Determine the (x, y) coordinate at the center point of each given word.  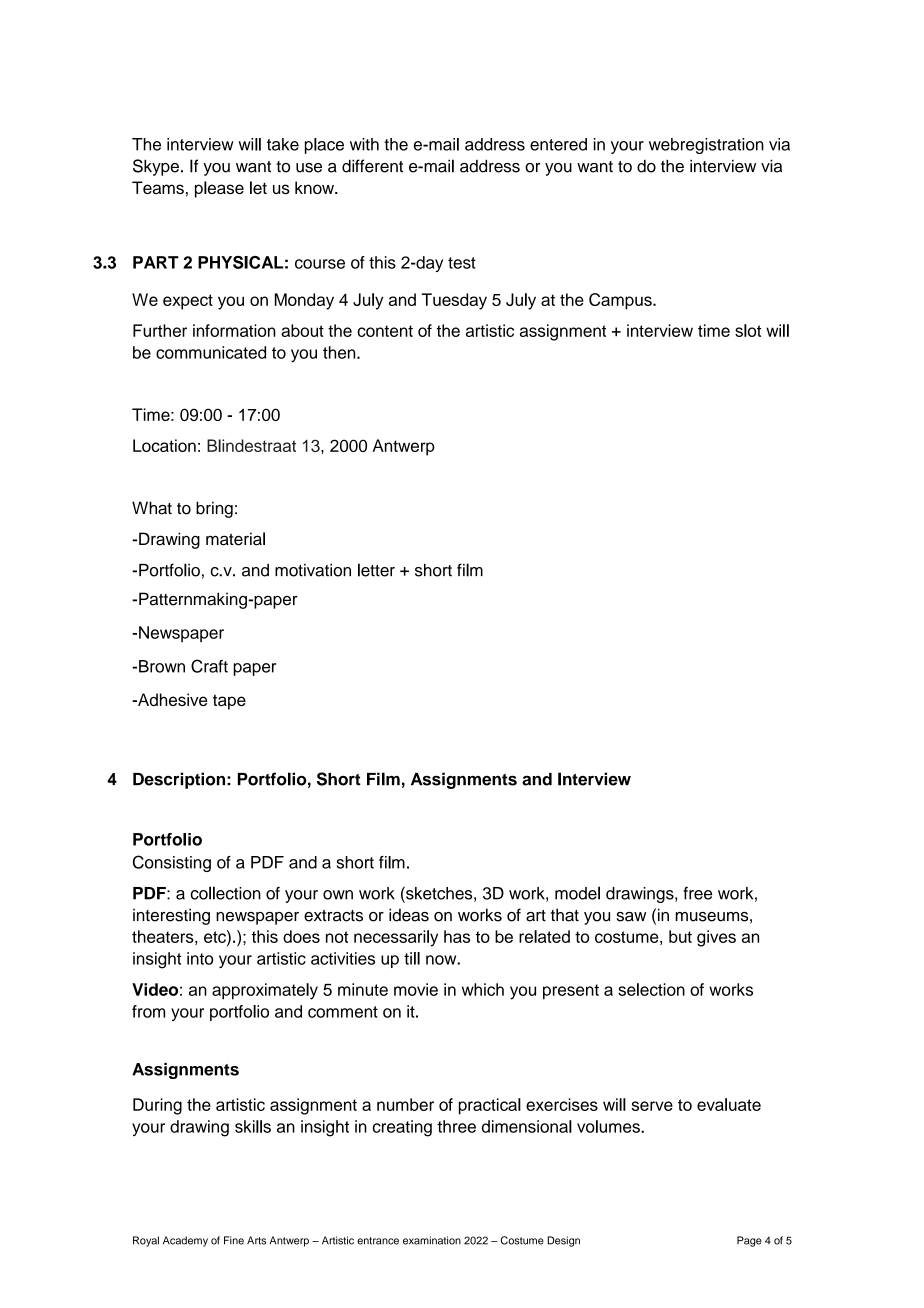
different (372, 166)
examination (432, 1240)
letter (376, 570)
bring (214, 509)
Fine (234, 1240)
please (219, 189)
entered (558, 144)
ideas (409, 915)
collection (226, 893)
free (697, 893)
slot (748, 330)
